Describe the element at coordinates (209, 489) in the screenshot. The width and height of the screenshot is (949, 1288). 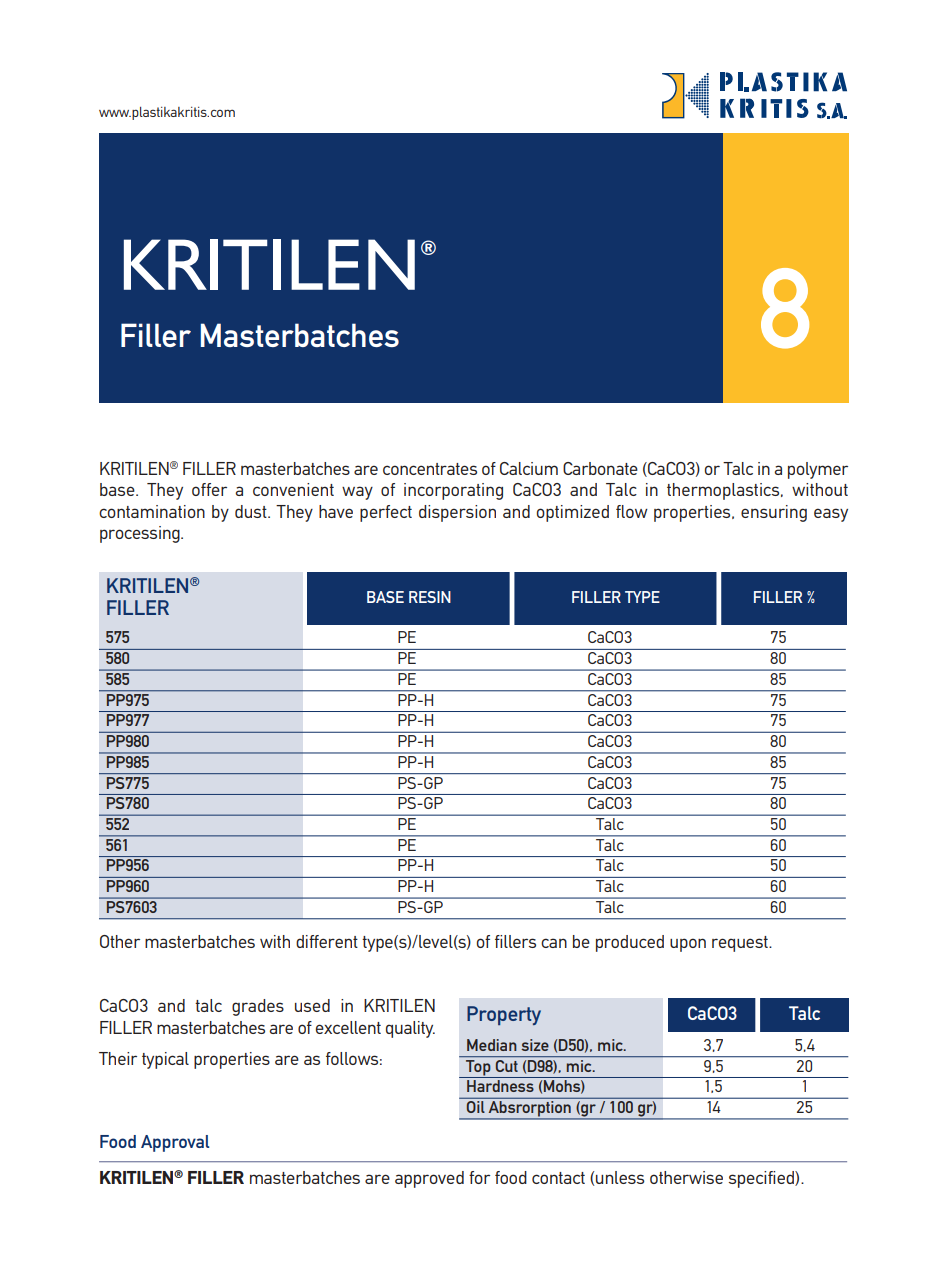
I see `offer` at that location.
